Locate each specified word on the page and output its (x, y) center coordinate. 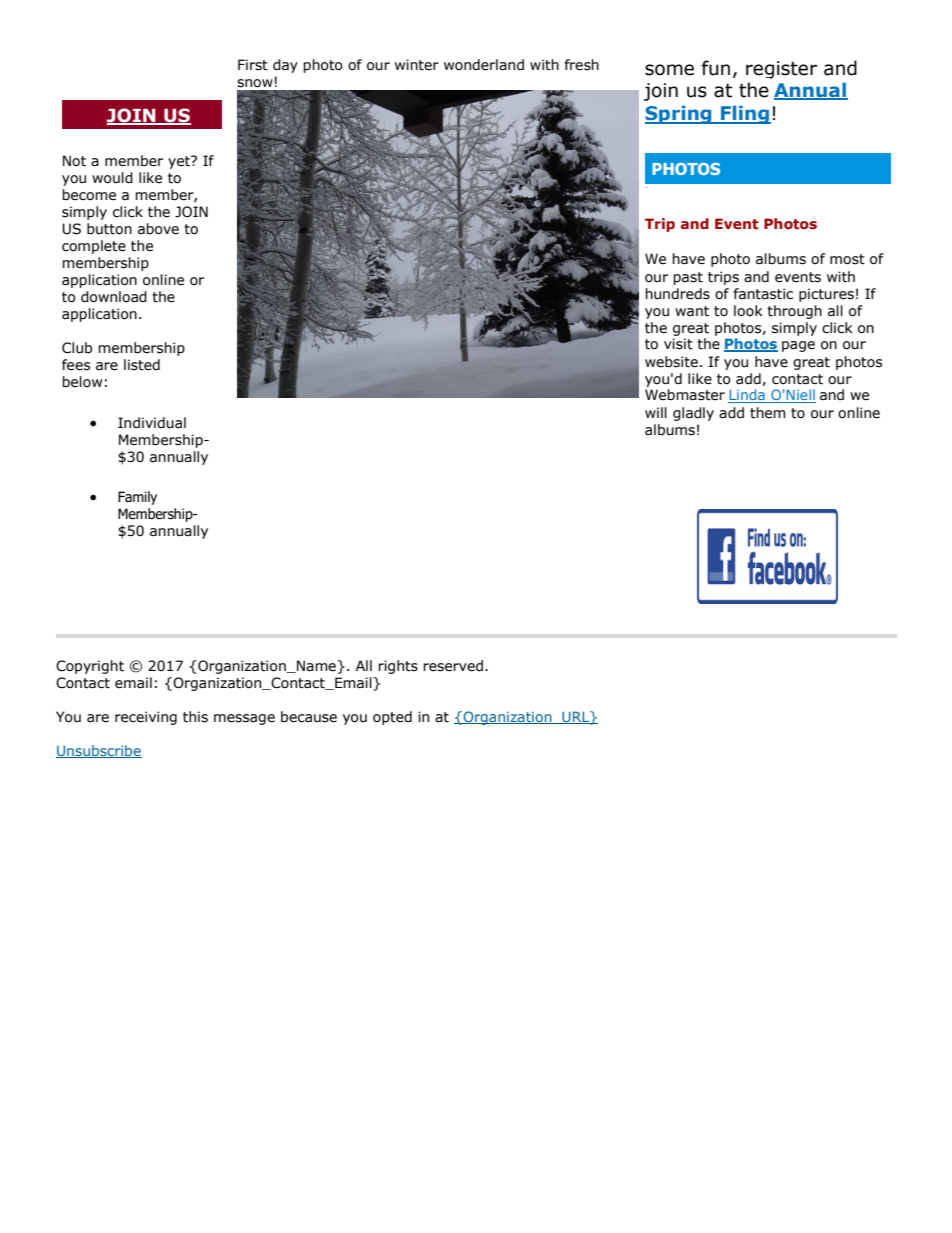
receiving (146, 718)
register (781, 70)
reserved (453, 666)
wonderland (484, 65)
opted (392, 718)
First (253, 65)
